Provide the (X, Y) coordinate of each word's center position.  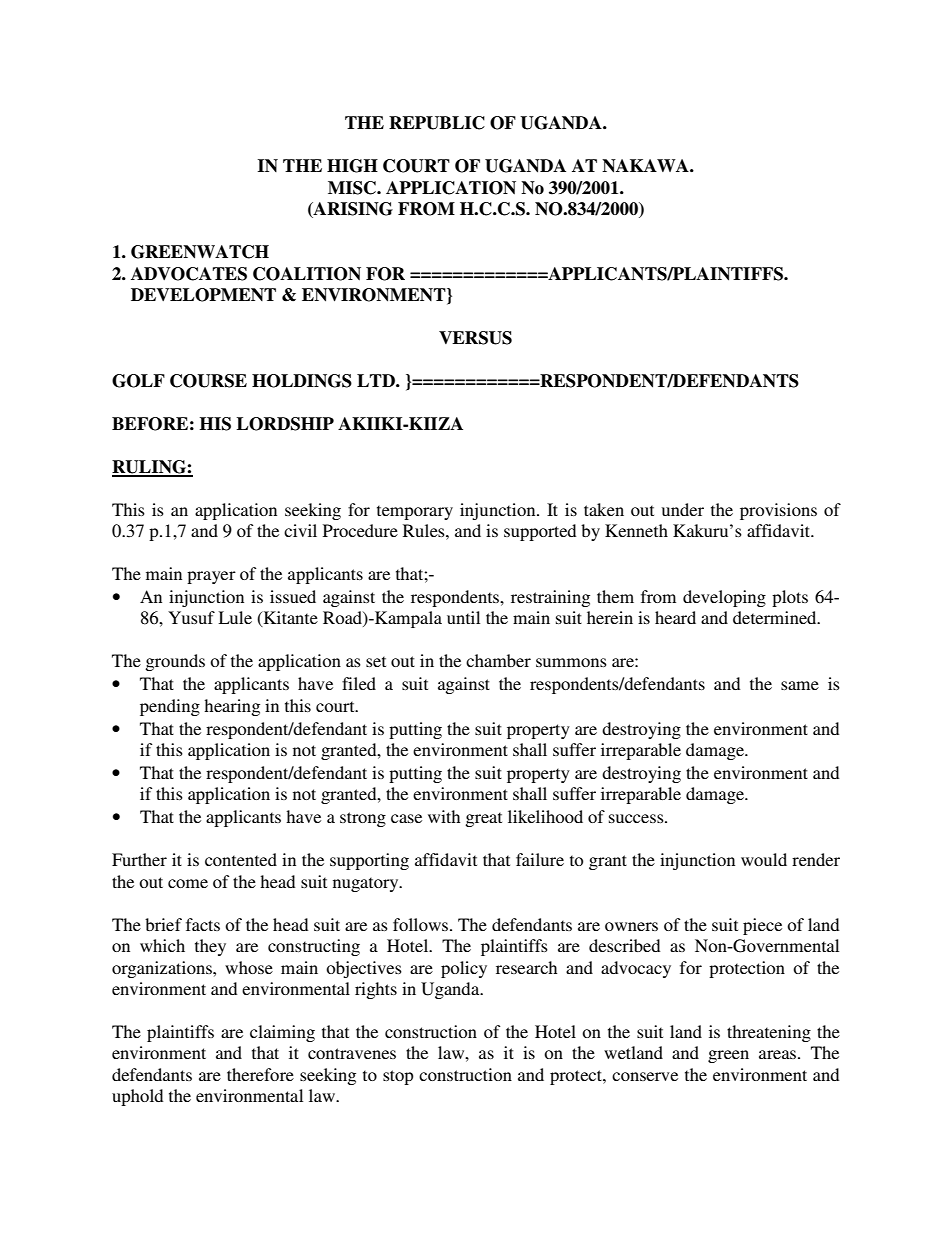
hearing (232, 707)
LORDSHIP (285, 424)
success (637, 818)
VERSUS (475, 338)
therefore (260, 1074)
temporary (415, 512)
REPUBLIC (437, 123)
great (483, 819)
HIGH (352, 166)
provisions (778, 511)
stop (398, 1077)
